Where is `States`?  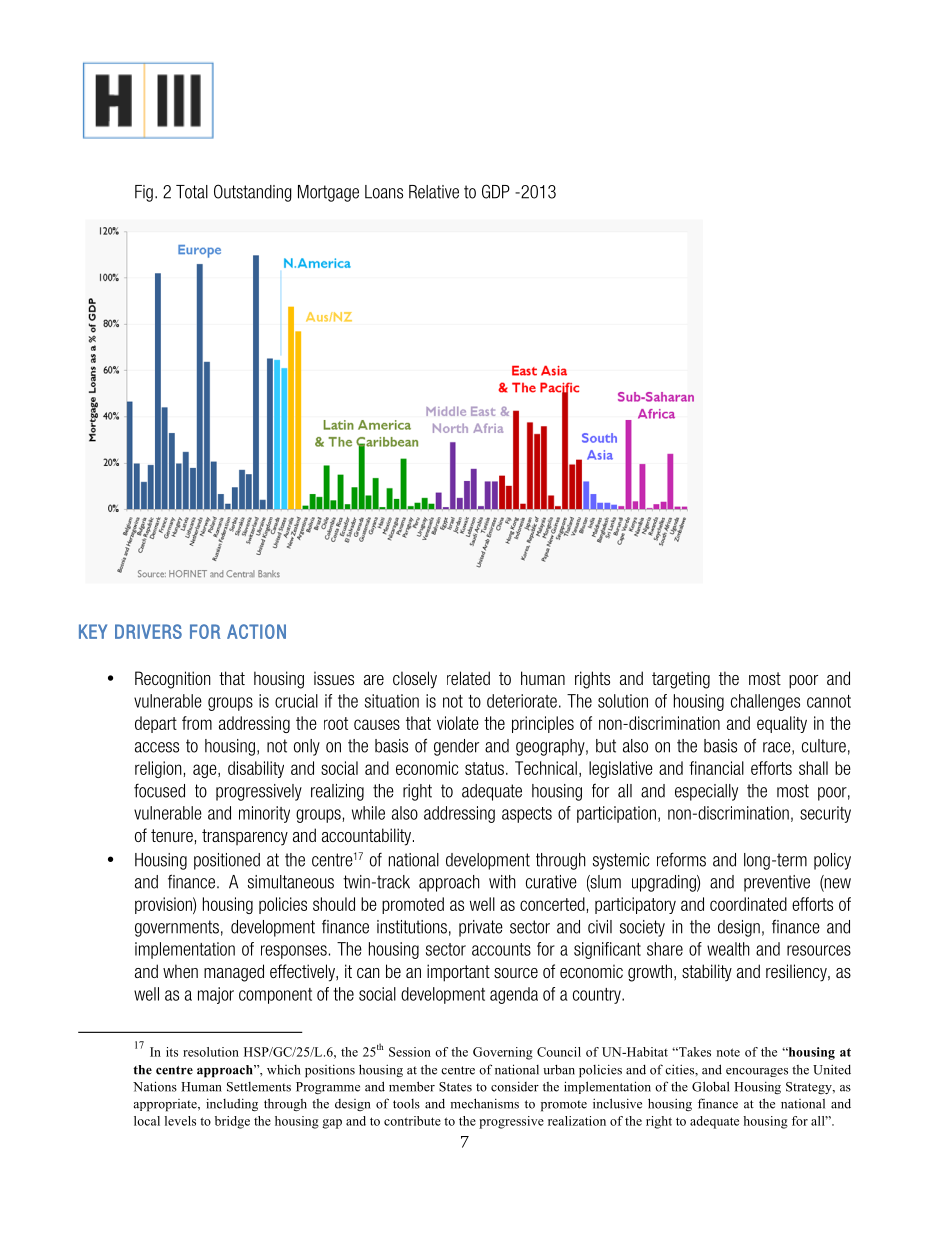
States is located at coordinates (455, 1087).
